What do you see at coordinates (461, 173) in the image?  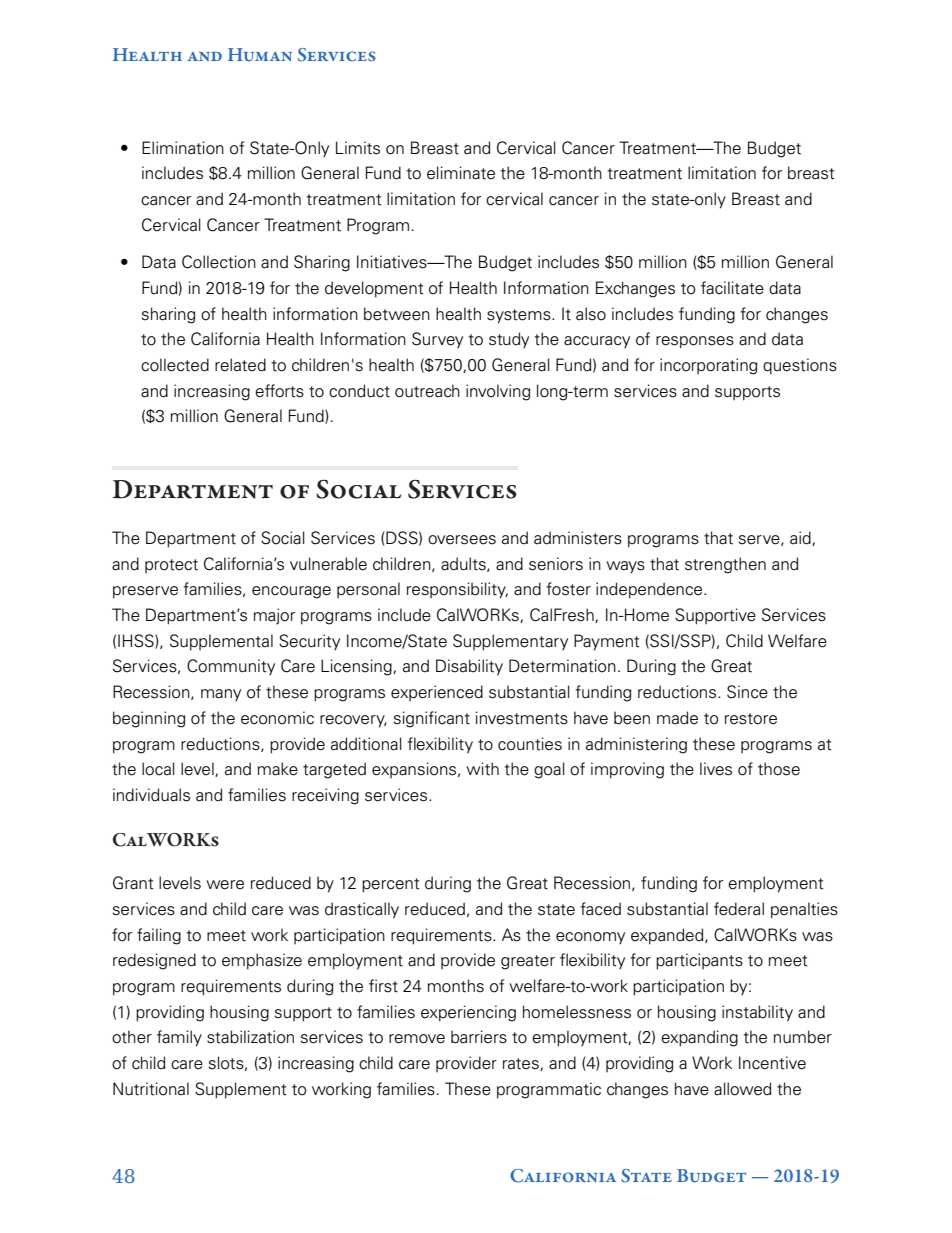 I see `eliminate` at bounding box center [461, 173].
